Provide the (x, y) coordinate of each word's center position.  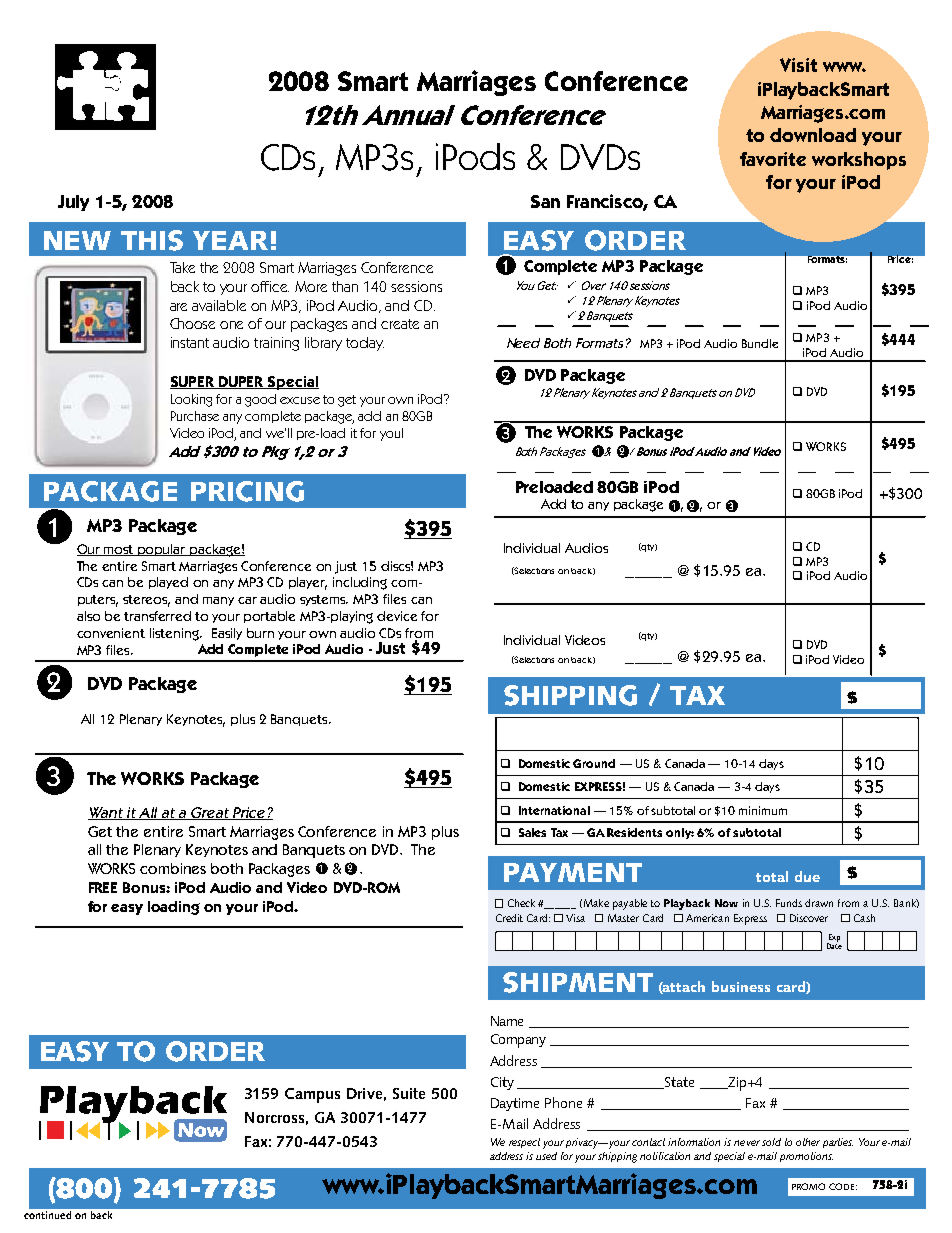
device (397, 616)
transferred (157, 616)
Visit (798, 65)
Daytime (515, 1104)
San (545, 201)
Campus (312, 1095)
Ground (594, 763)
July (73, 203)
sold (771, 1142)
